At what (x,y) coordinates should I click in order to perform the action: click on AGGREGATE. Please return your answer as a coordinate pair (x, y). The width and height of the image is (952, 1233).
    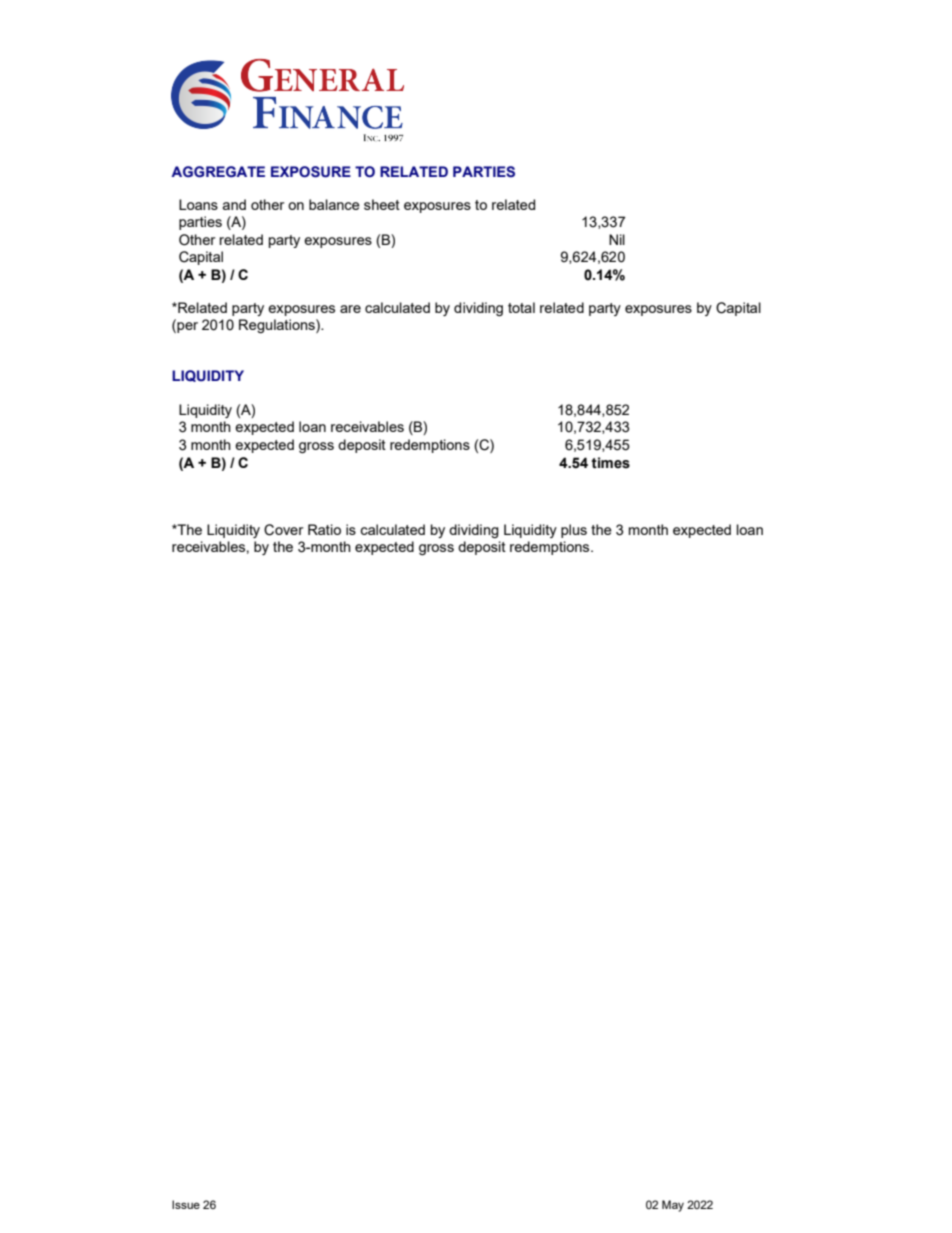
    Looking at the image, I should click on (218, 172).
